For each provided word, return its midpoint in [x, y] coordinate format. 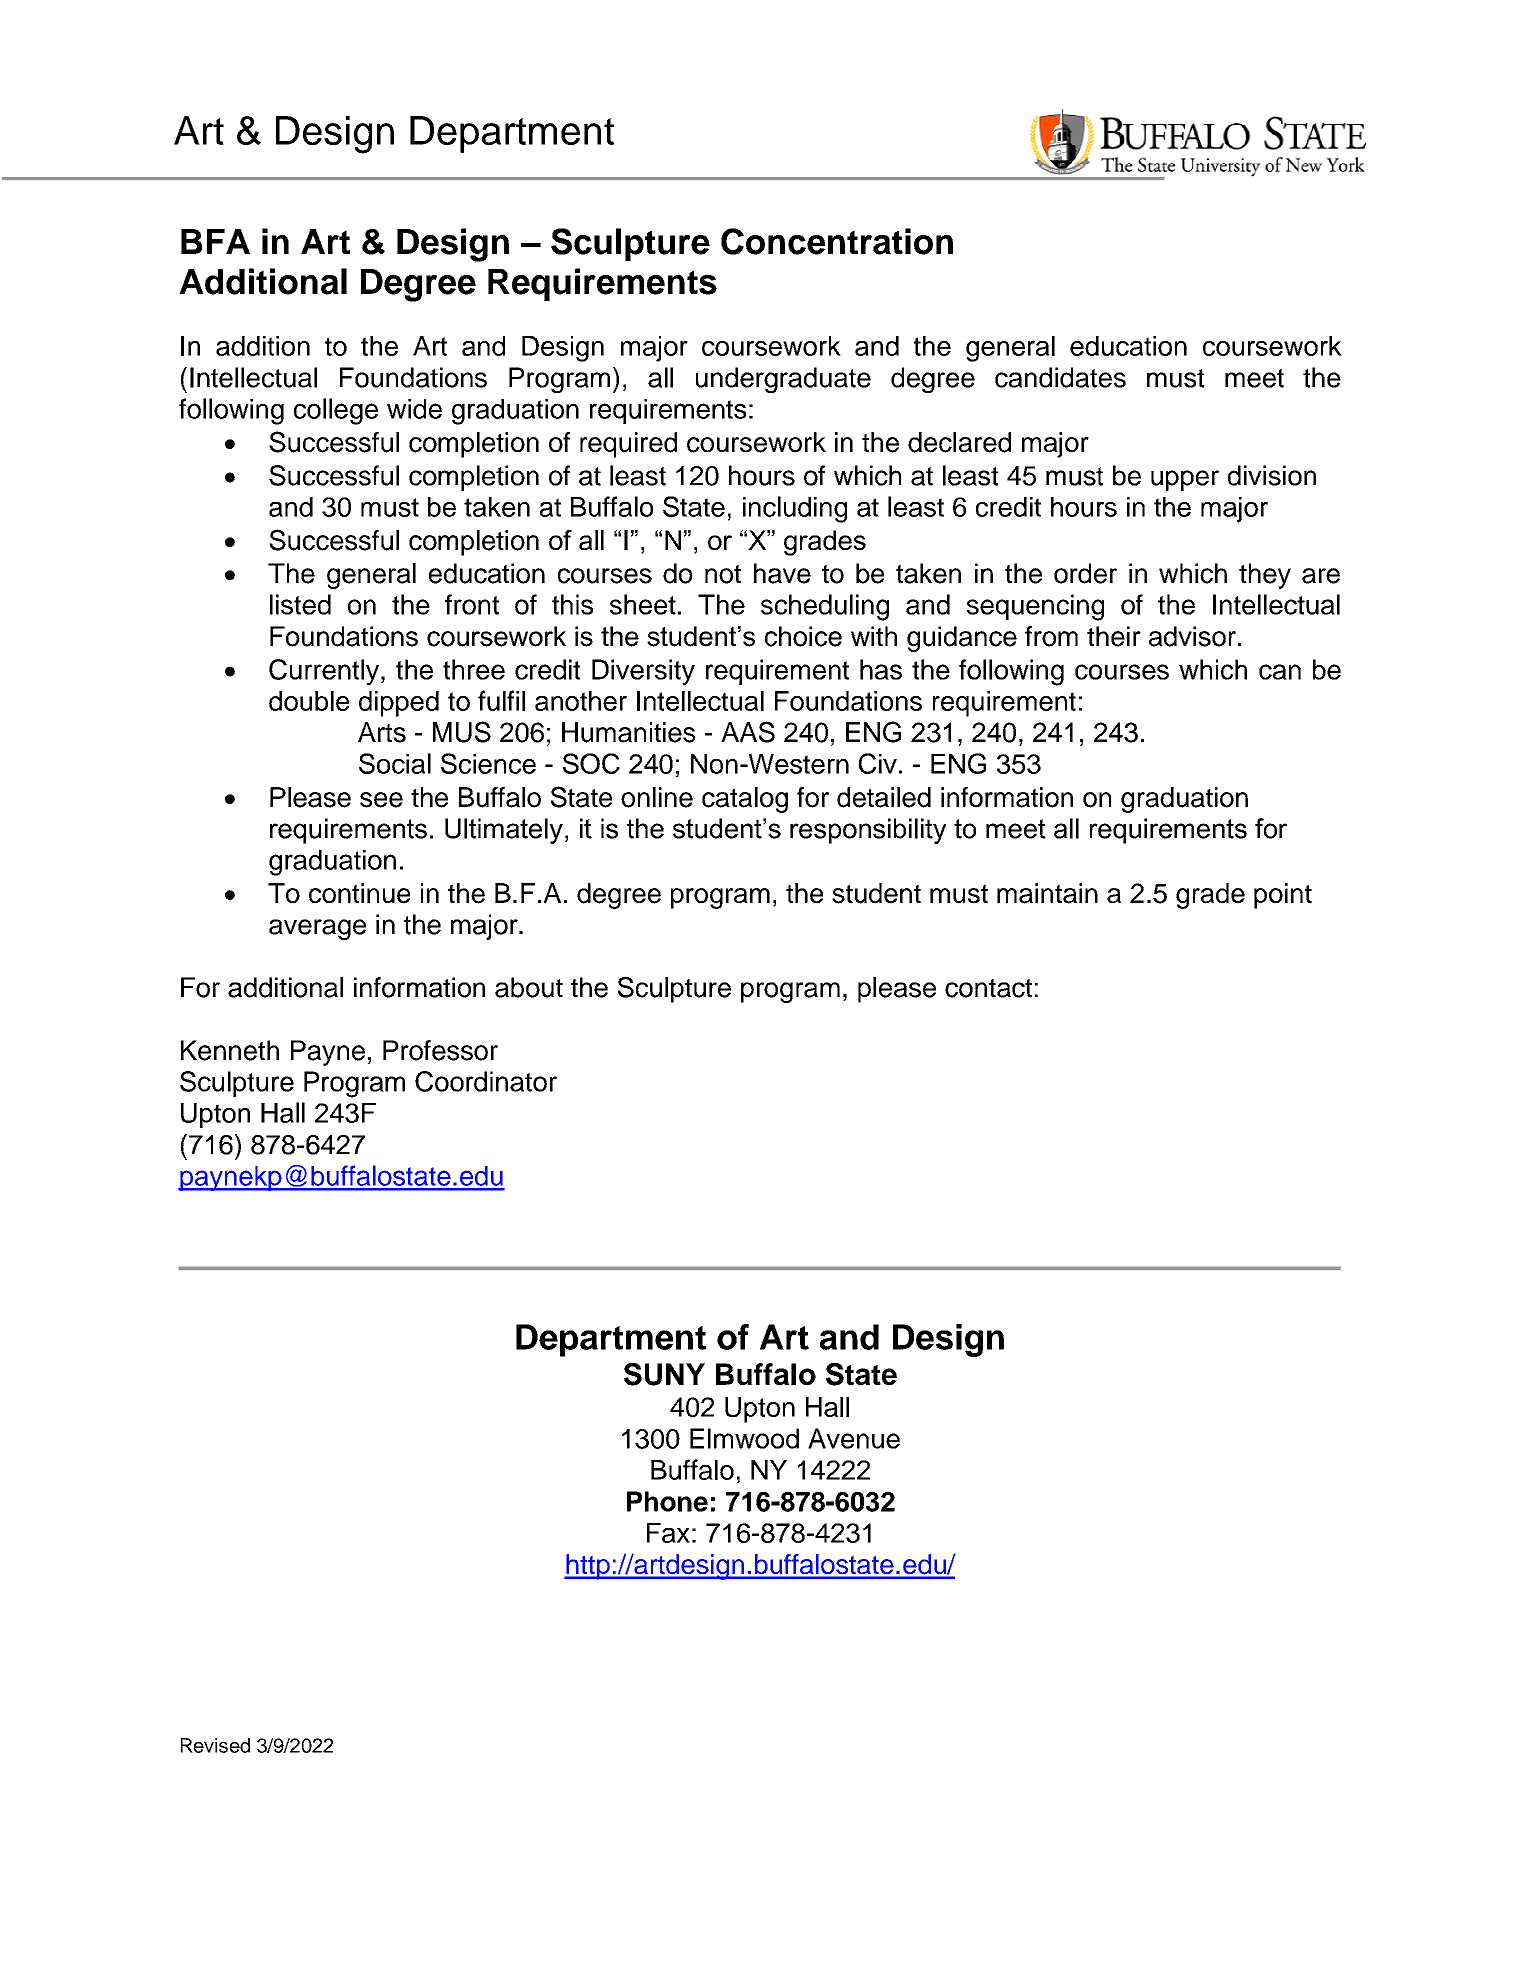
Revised [215, 1745]
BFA [215, 241]
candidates [1060, 377]
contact [988, 988]
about [529, 987]
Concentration [837, 241]
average [317, 929]
